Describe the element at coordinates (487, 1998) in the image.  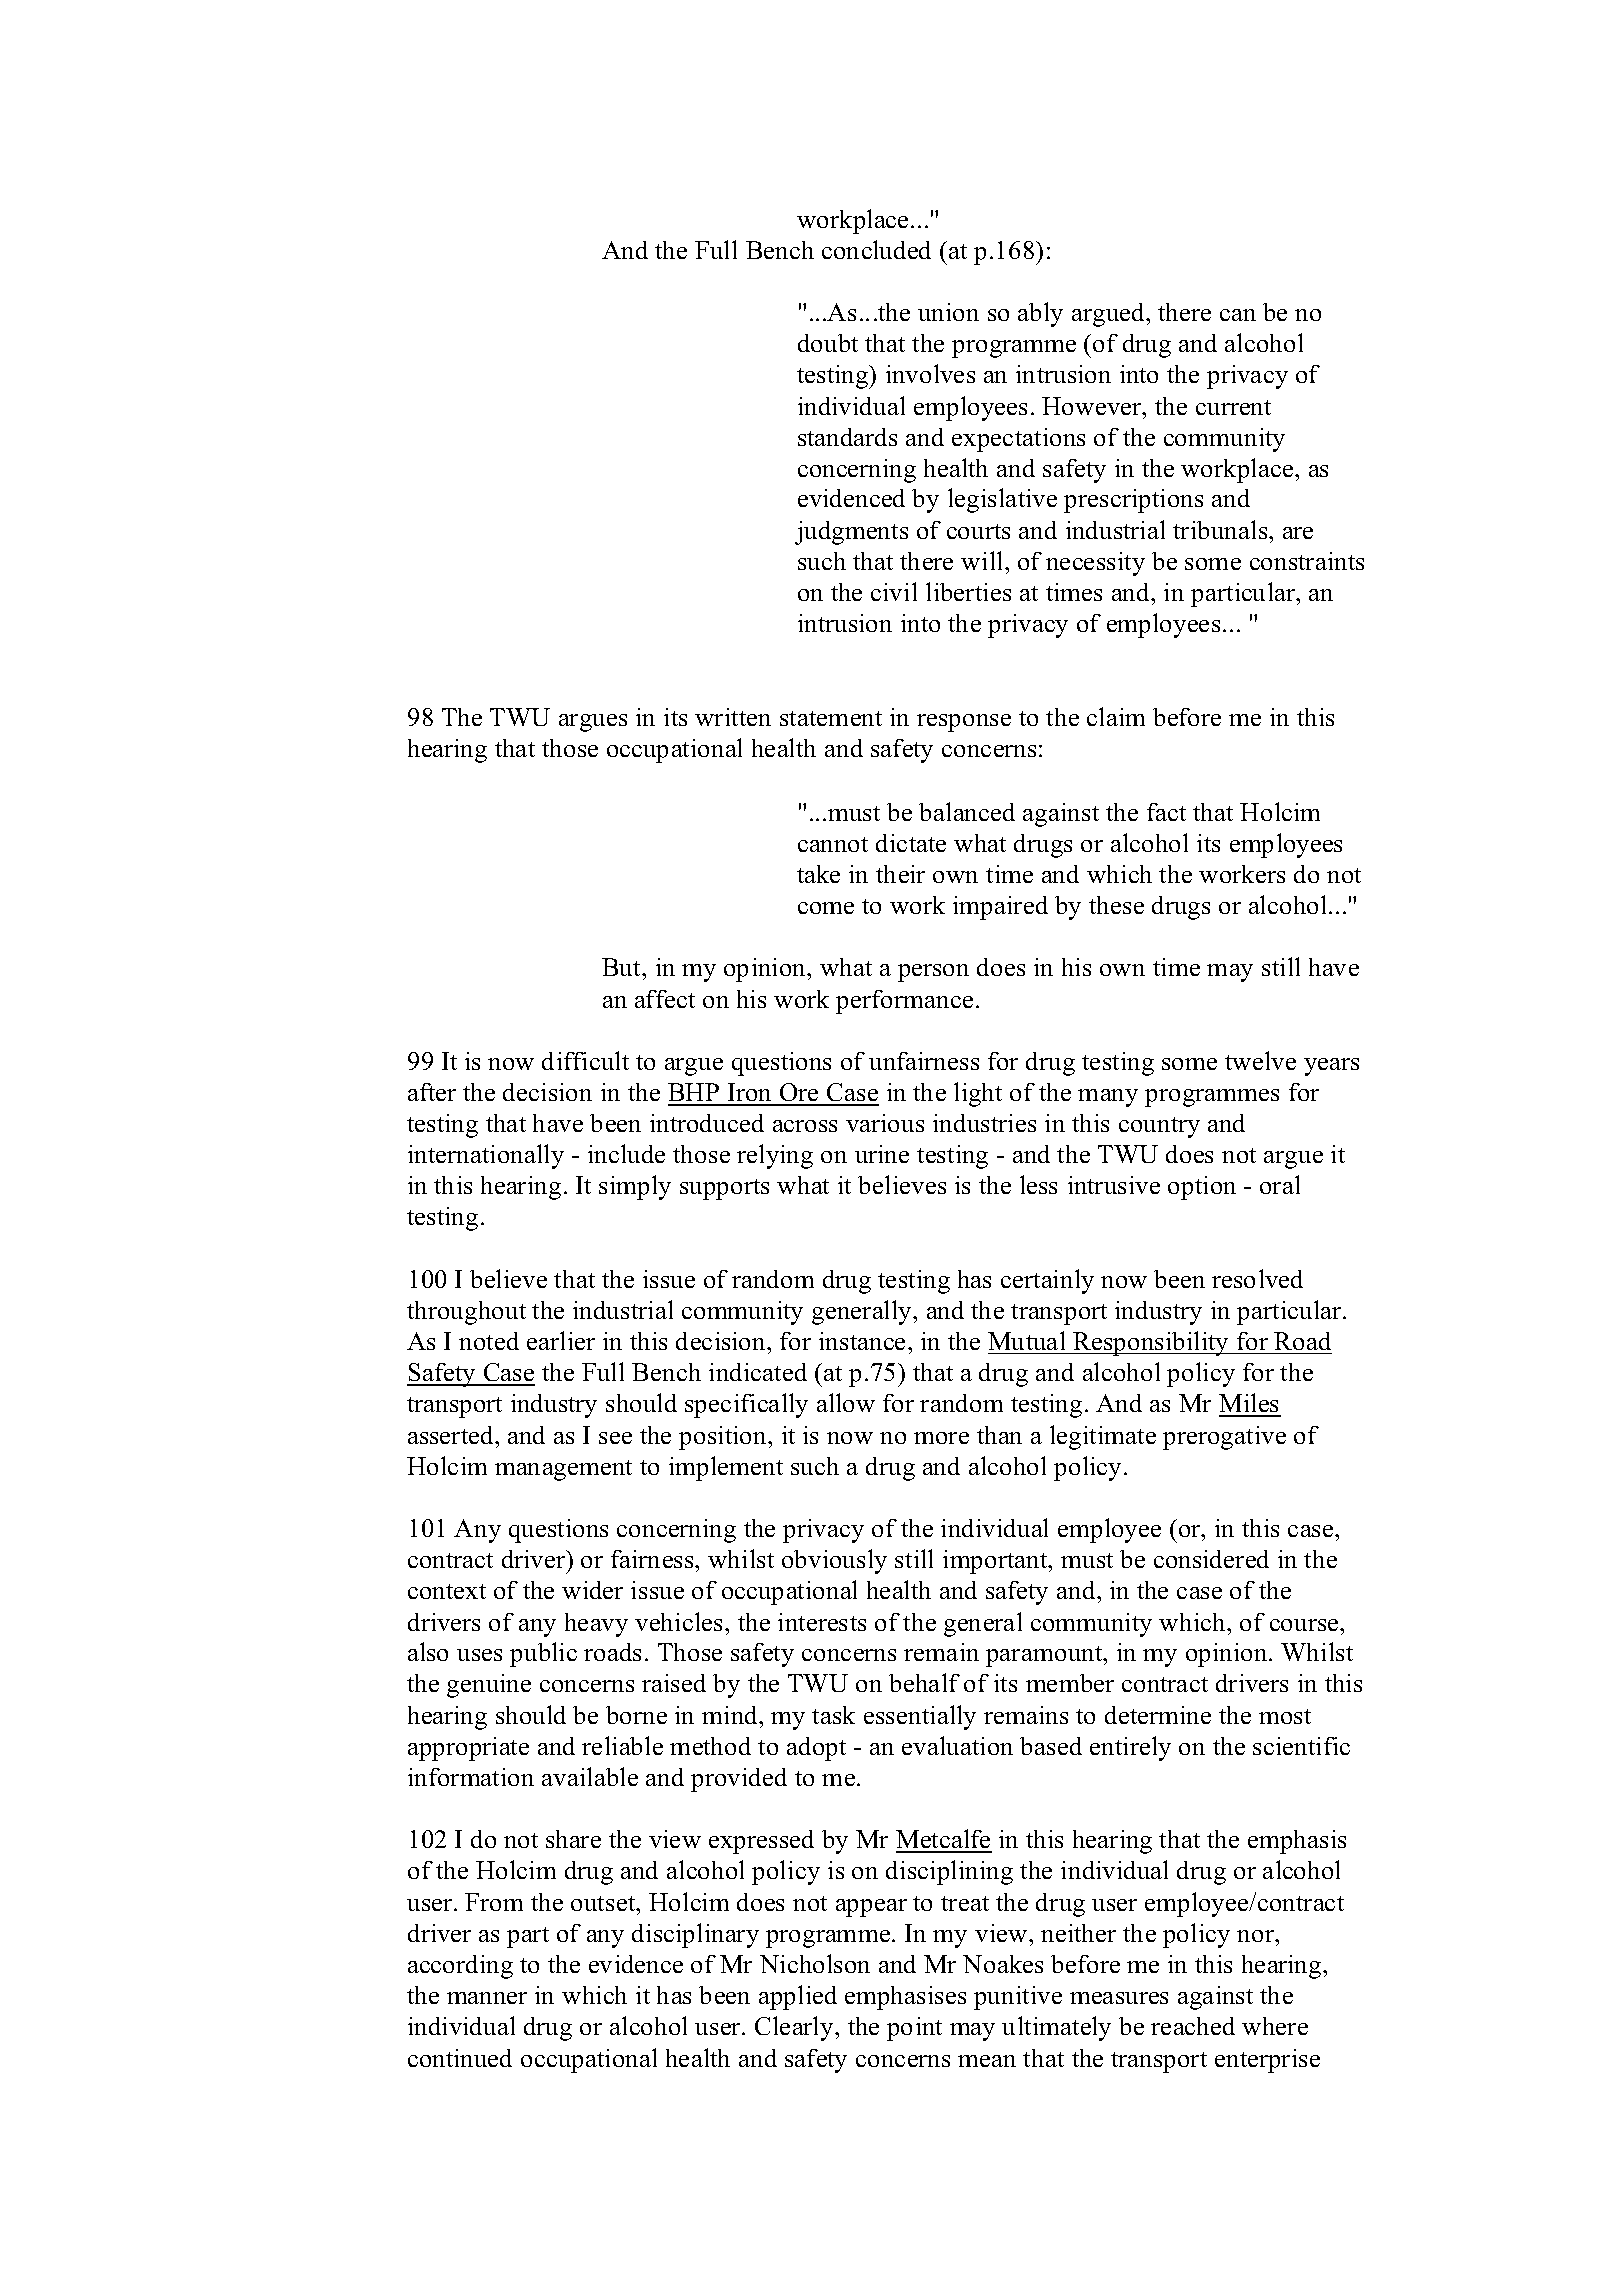
I see `manner` at that location.
